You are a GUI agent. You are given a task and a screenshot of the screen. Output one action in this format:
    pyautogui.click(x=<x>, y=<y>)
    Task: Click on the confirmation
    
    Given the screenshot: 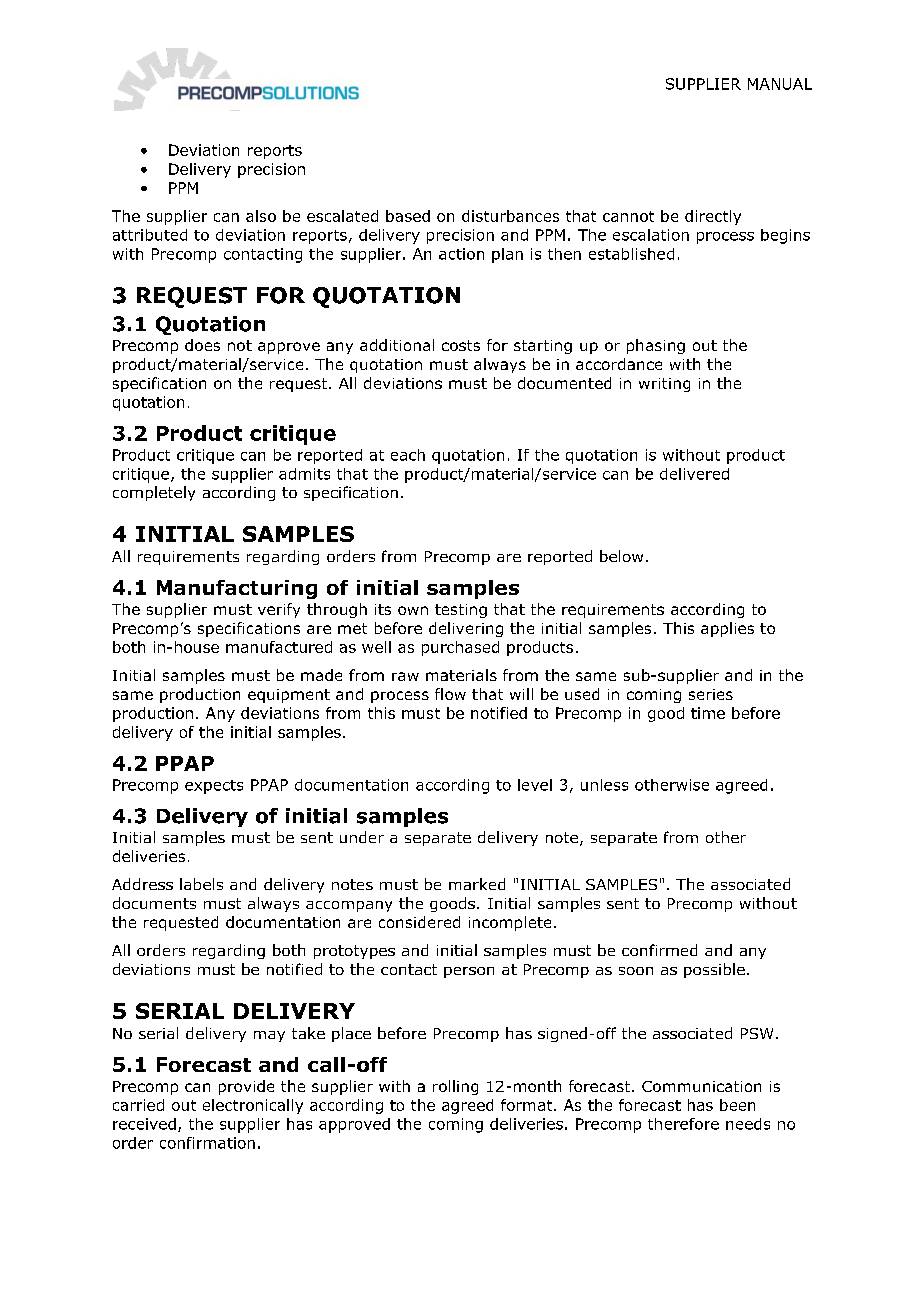 What is the action you would take?
    pyautogui.click(x=207, y=1143)
